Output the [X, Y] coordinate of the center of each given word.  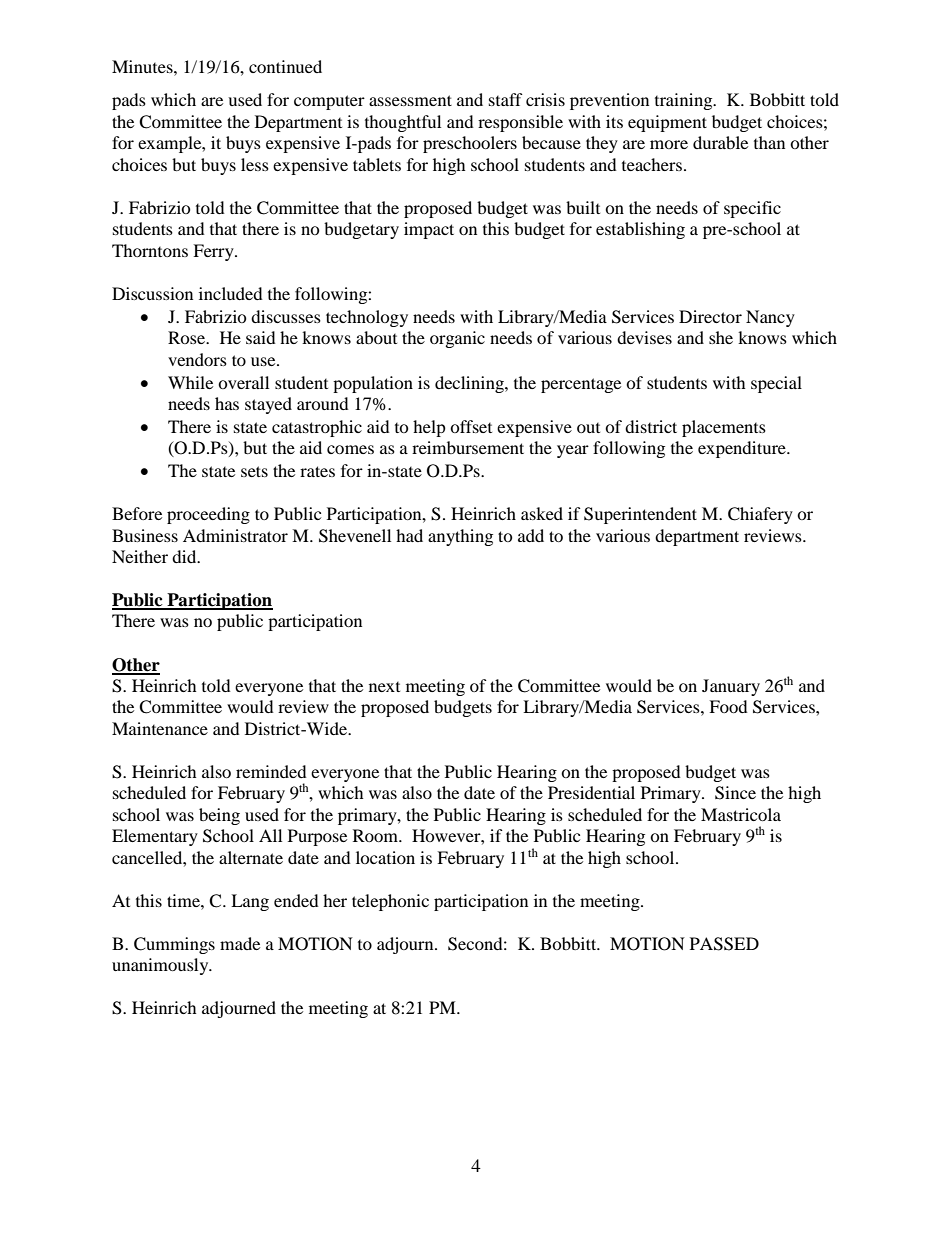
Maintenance [160, 728]
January [731, 687]
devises [644, 337]
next [384, 687]
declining [470, 384]
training [685, 101]
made [240, 943]
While [190, 382]
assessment [410, 100]
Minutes [143, 66]
